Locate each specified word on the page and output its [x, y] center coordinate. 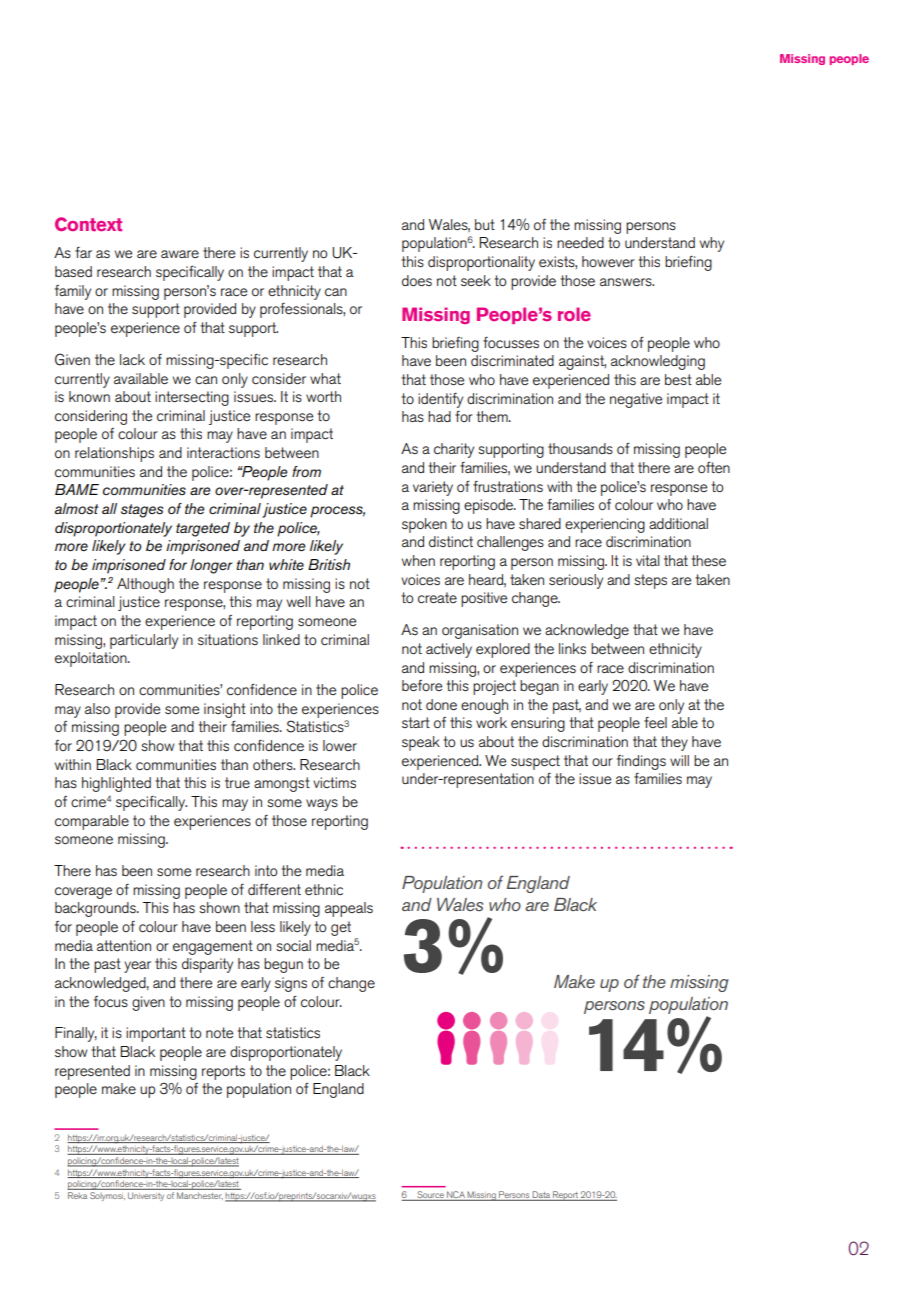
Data [541, 1196]
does [417, 280]
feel [655, 722]
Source [430, 1196]
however [608, 261]
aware [180, 254]
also [97, 708]
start [416, 722]
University [146, 1197]
